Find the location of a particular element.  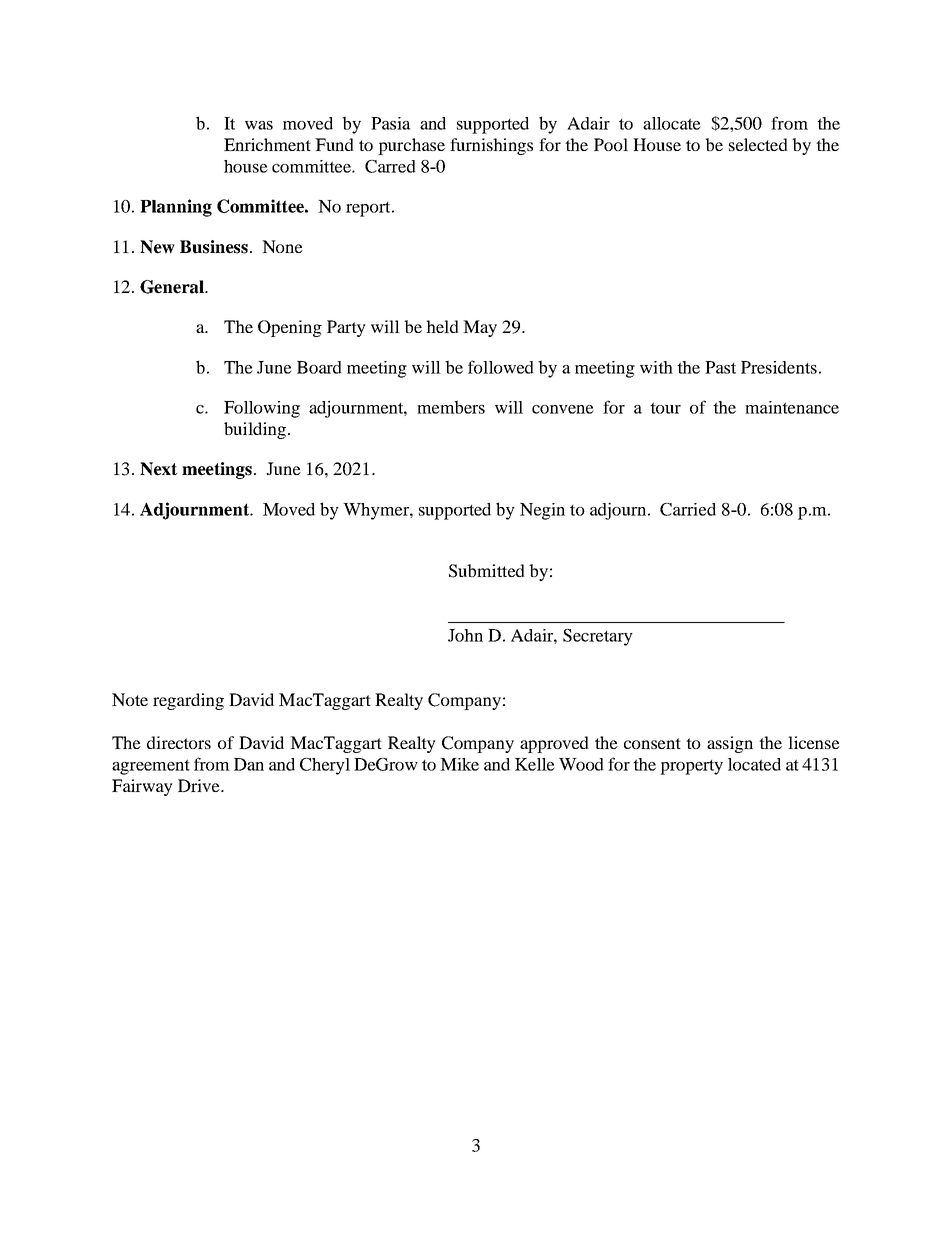

members is located at coordinates (451, 407).
